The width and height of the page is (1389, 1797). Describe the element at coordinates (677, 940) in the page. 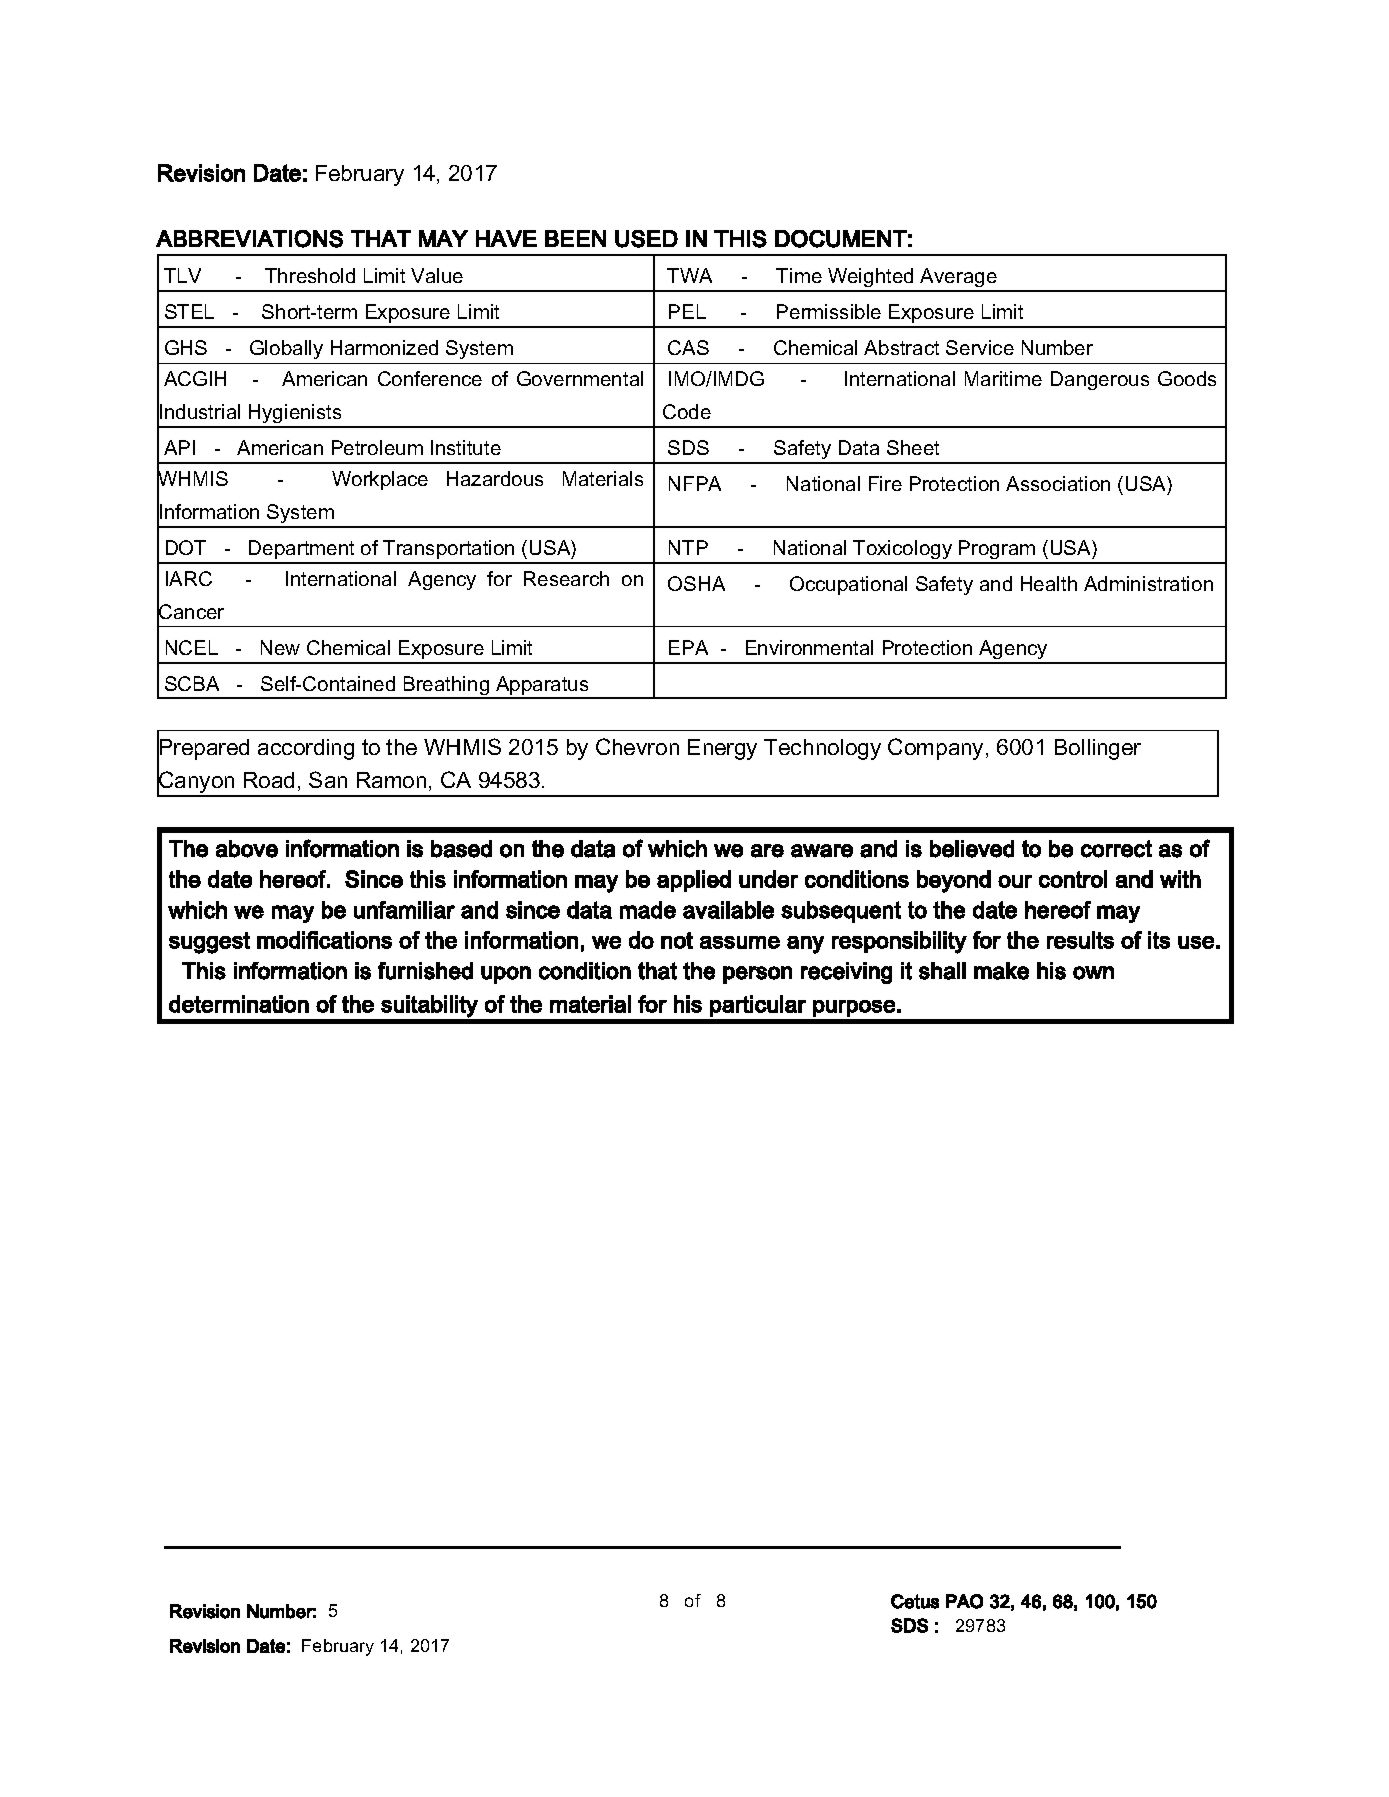

I see `not` at that location.
